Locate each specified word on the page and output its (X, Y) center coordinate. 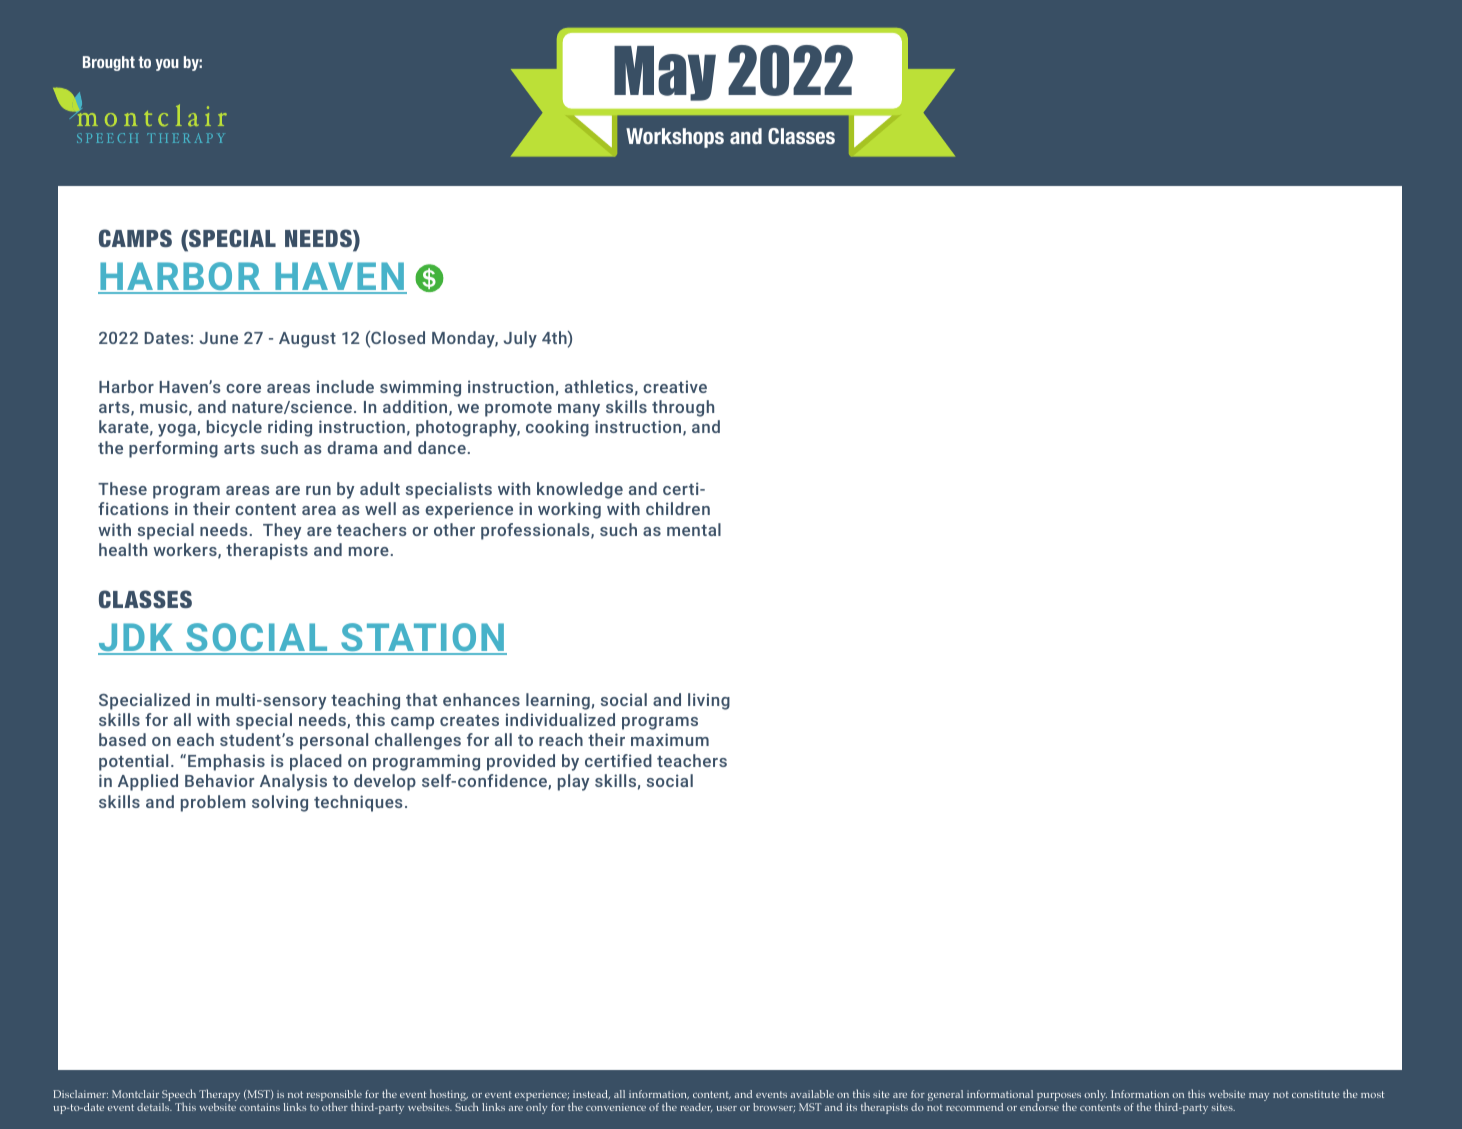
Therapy (219, 1096)
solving (280, 803)
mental (694, 529)
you (167, 65)
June (219, 338)
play (573, 782)
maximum (670, 739)
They (282, 531)
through (683, 408)
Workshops (675, 138)
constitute (1316, 1094)
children (678, 508)
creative (675, 386)
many (579, 410)
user (726, 1108)
